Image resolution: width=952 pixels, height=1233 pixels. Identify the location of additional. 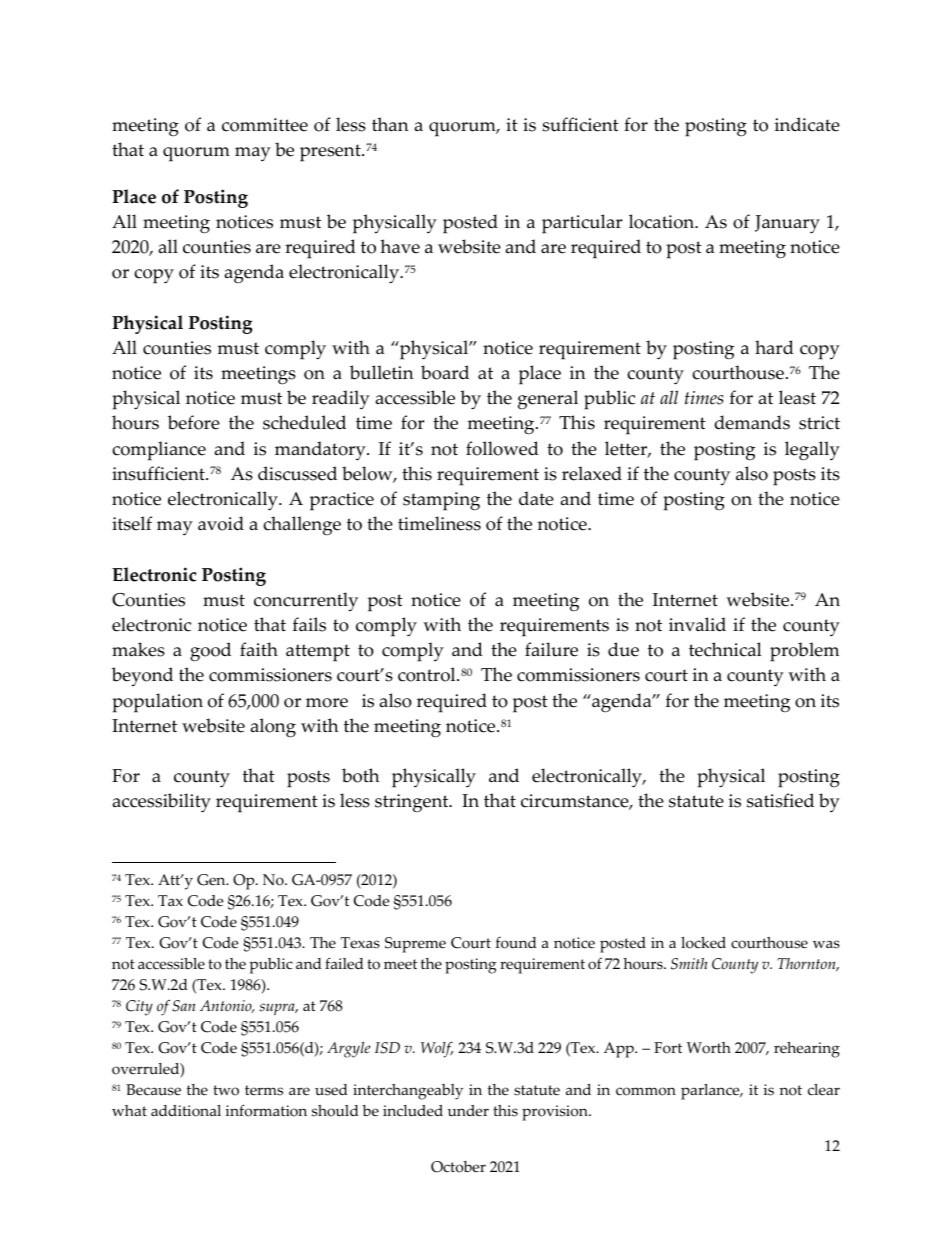
(186, 1111).
